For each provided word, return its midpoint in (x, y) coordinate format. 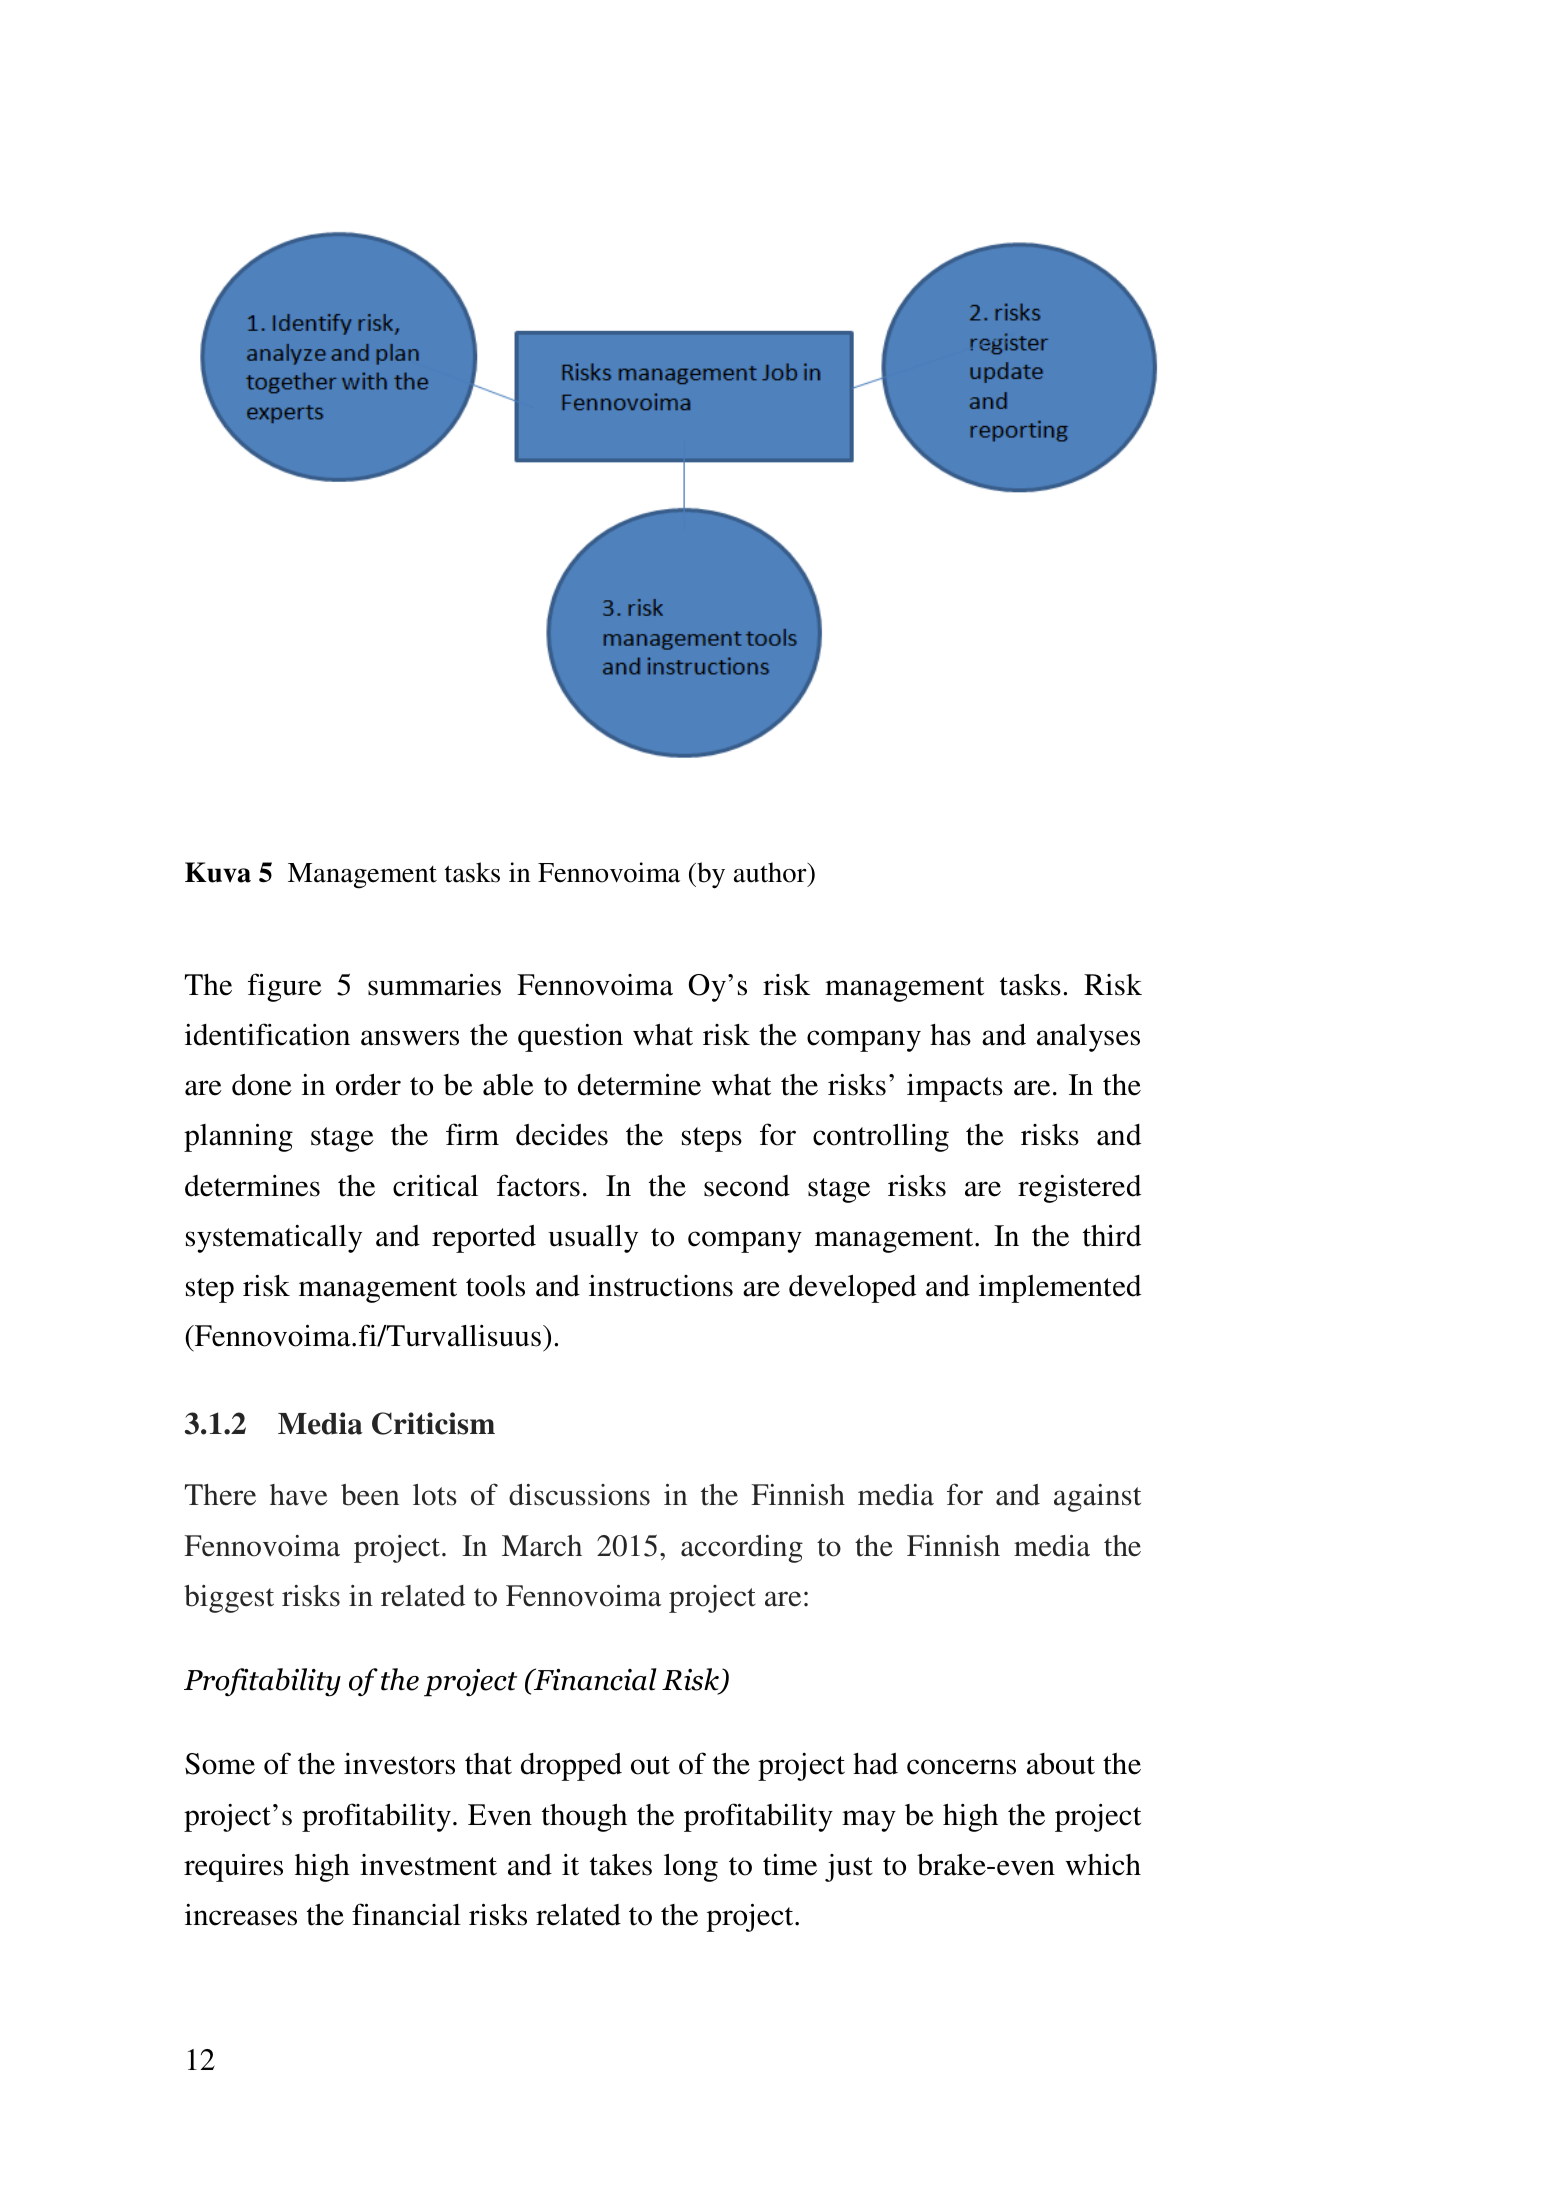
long (691, 1868)
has (950, 1035)
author (771, 872)
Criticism (433, 1423)
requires (233, 1867)
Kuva (218, 872)
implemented (1060, 1289)
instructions (661, 1286)
